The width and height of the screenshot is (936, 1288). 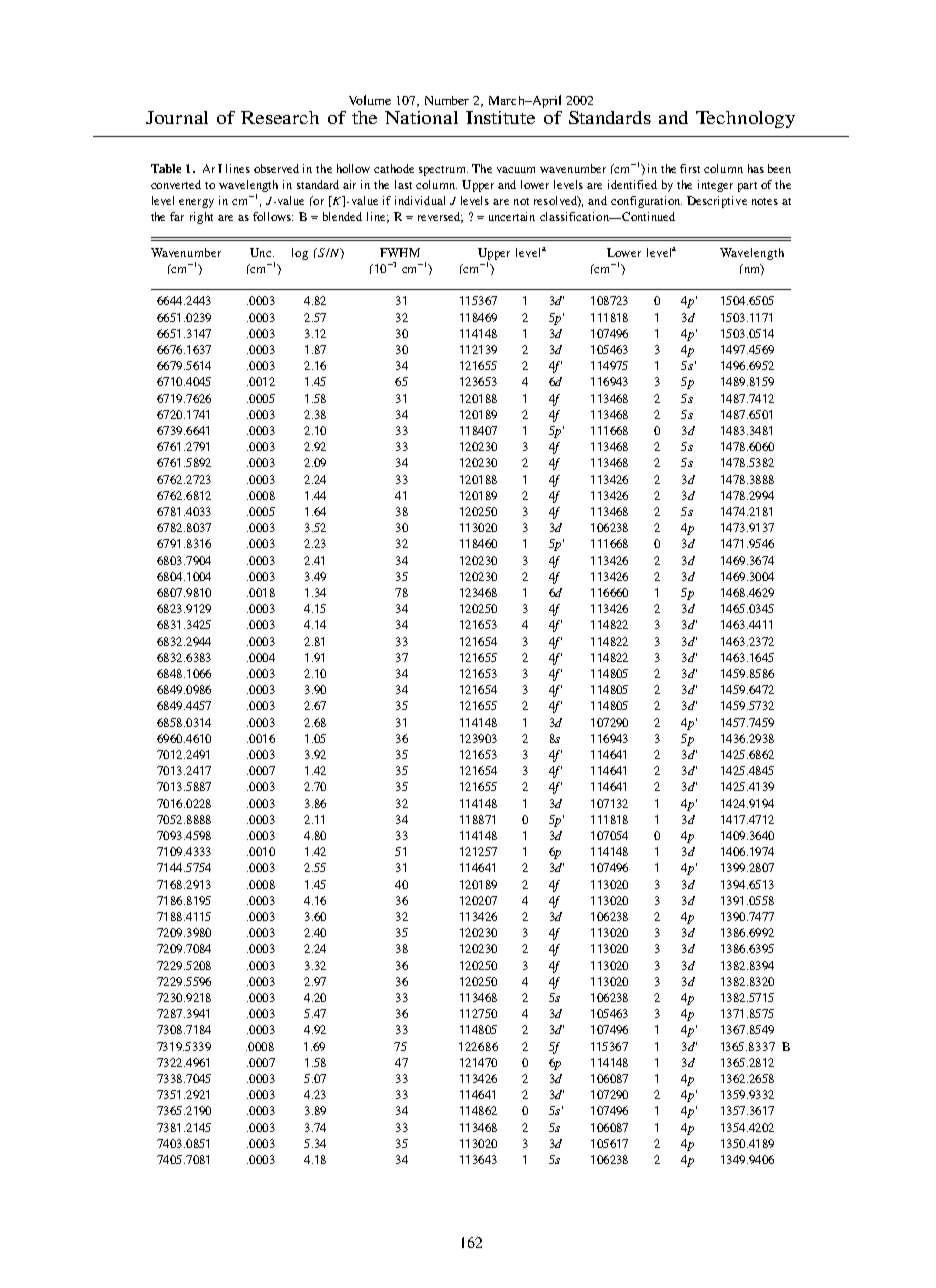 What do you see at coordinates (516, 170) in the screenshot?
I see `vacuum` at bounding box center [516, 170].
